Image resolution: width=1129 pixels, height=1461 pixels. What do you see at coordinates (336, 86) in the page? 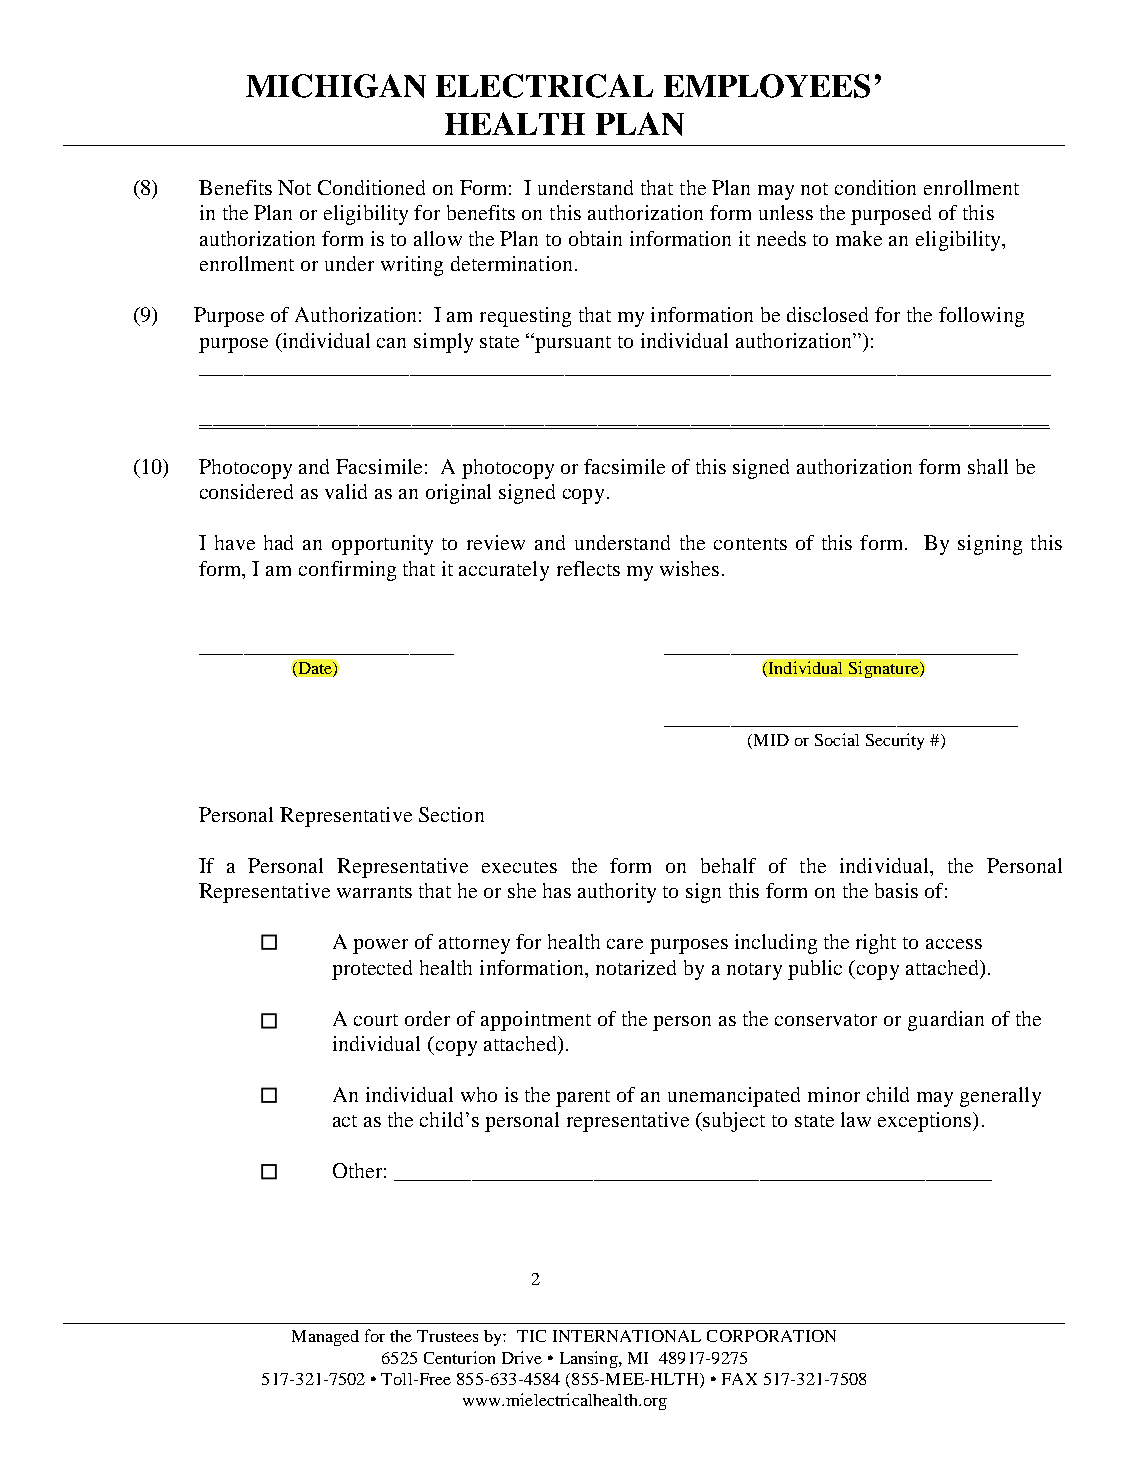
I see `MICHIGAN` at bounding box center [336, 86].
